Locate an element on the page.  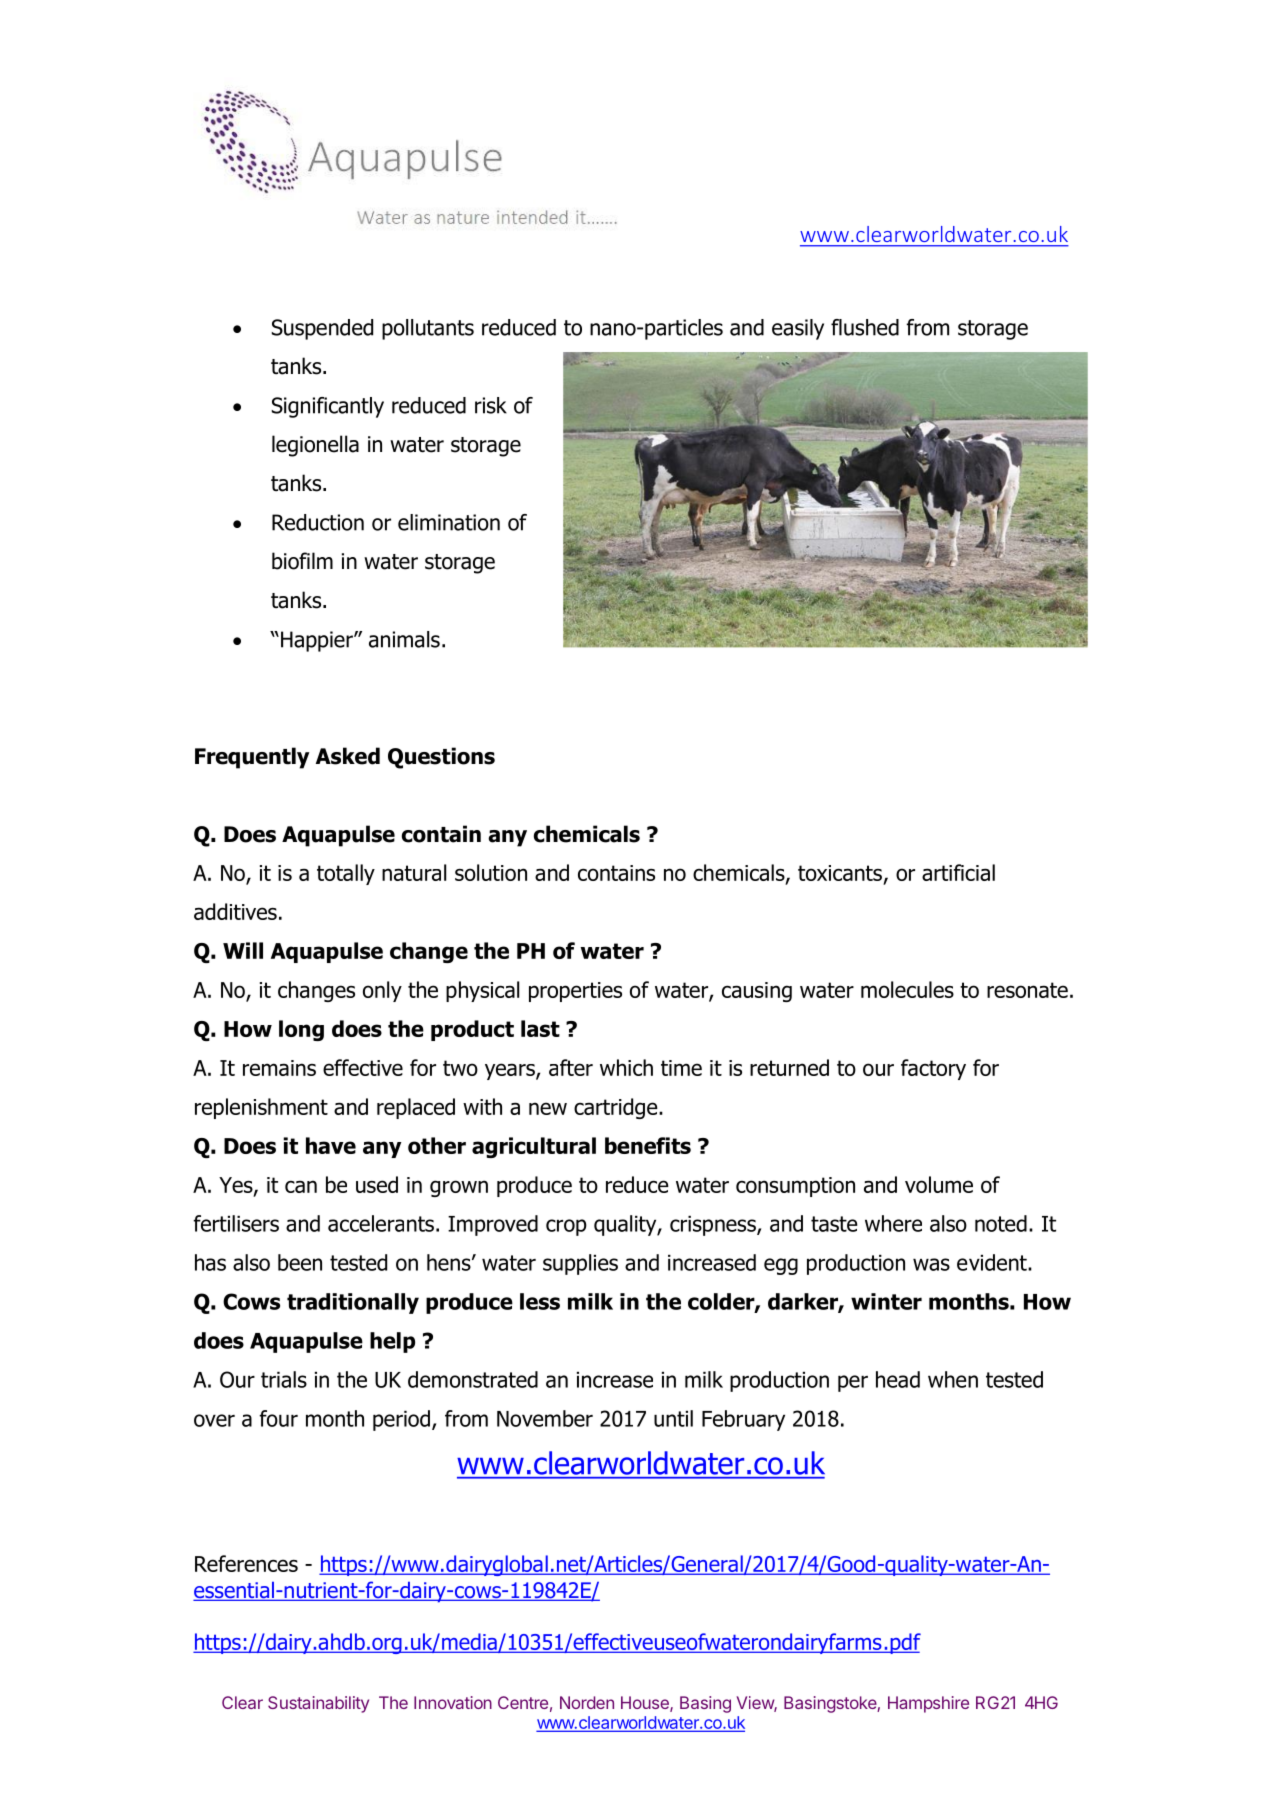
flushed is located at coordinates (865, 327).
